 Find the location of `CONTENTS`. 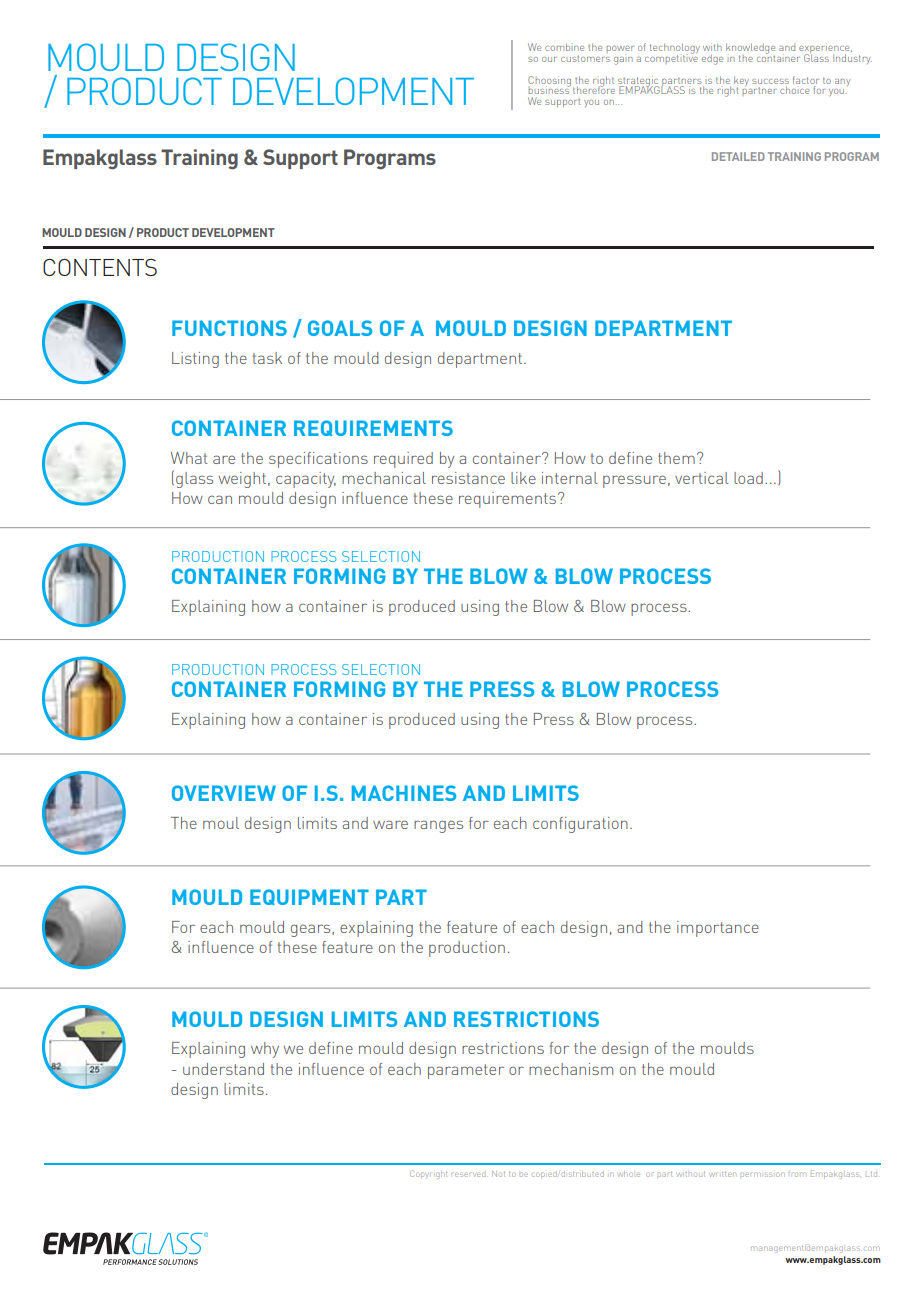

CONTENTS is located at coordinates (100, 267).
